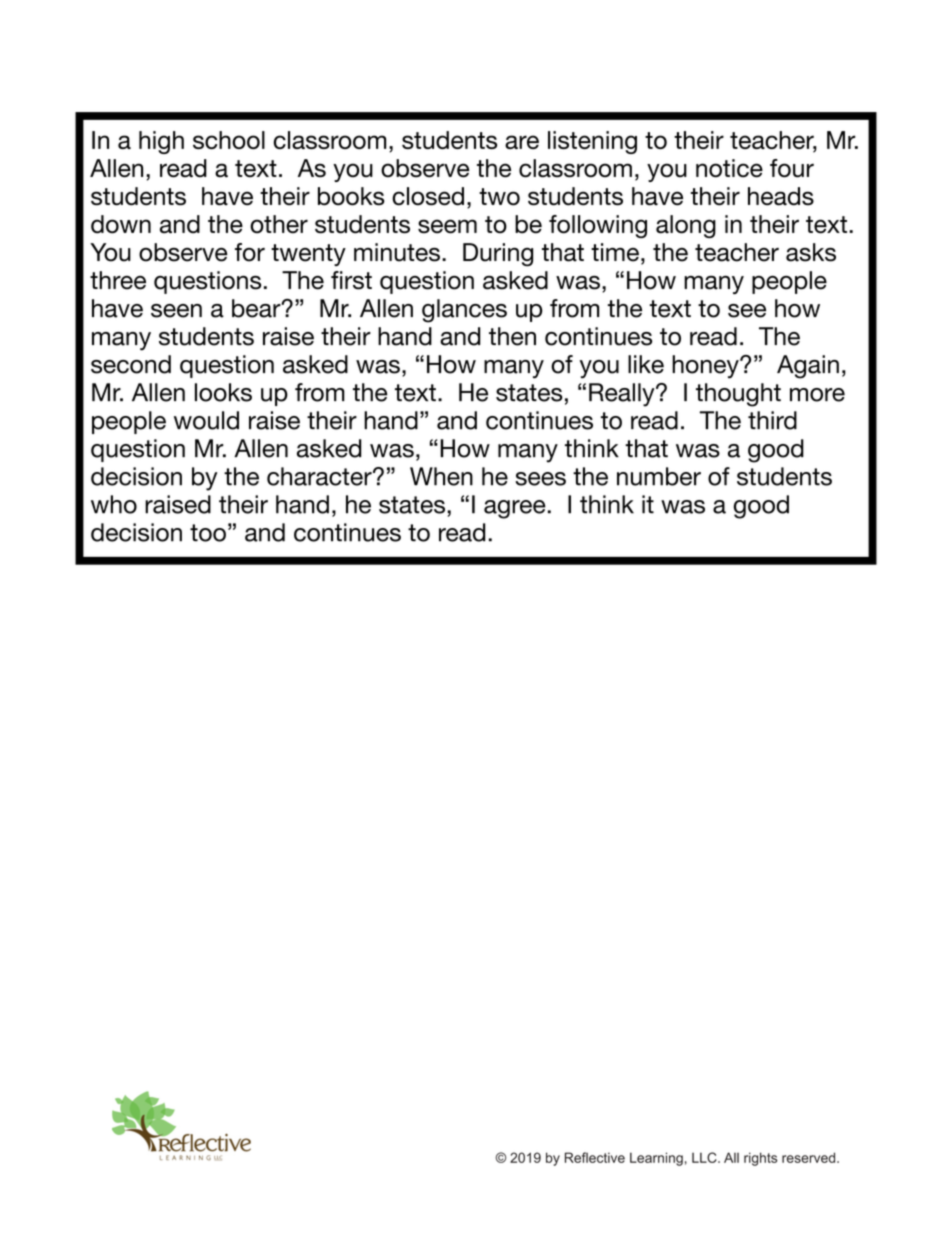  Describe the element at coordinates (659, 476) in the screenshot. I see `number` at that location.
